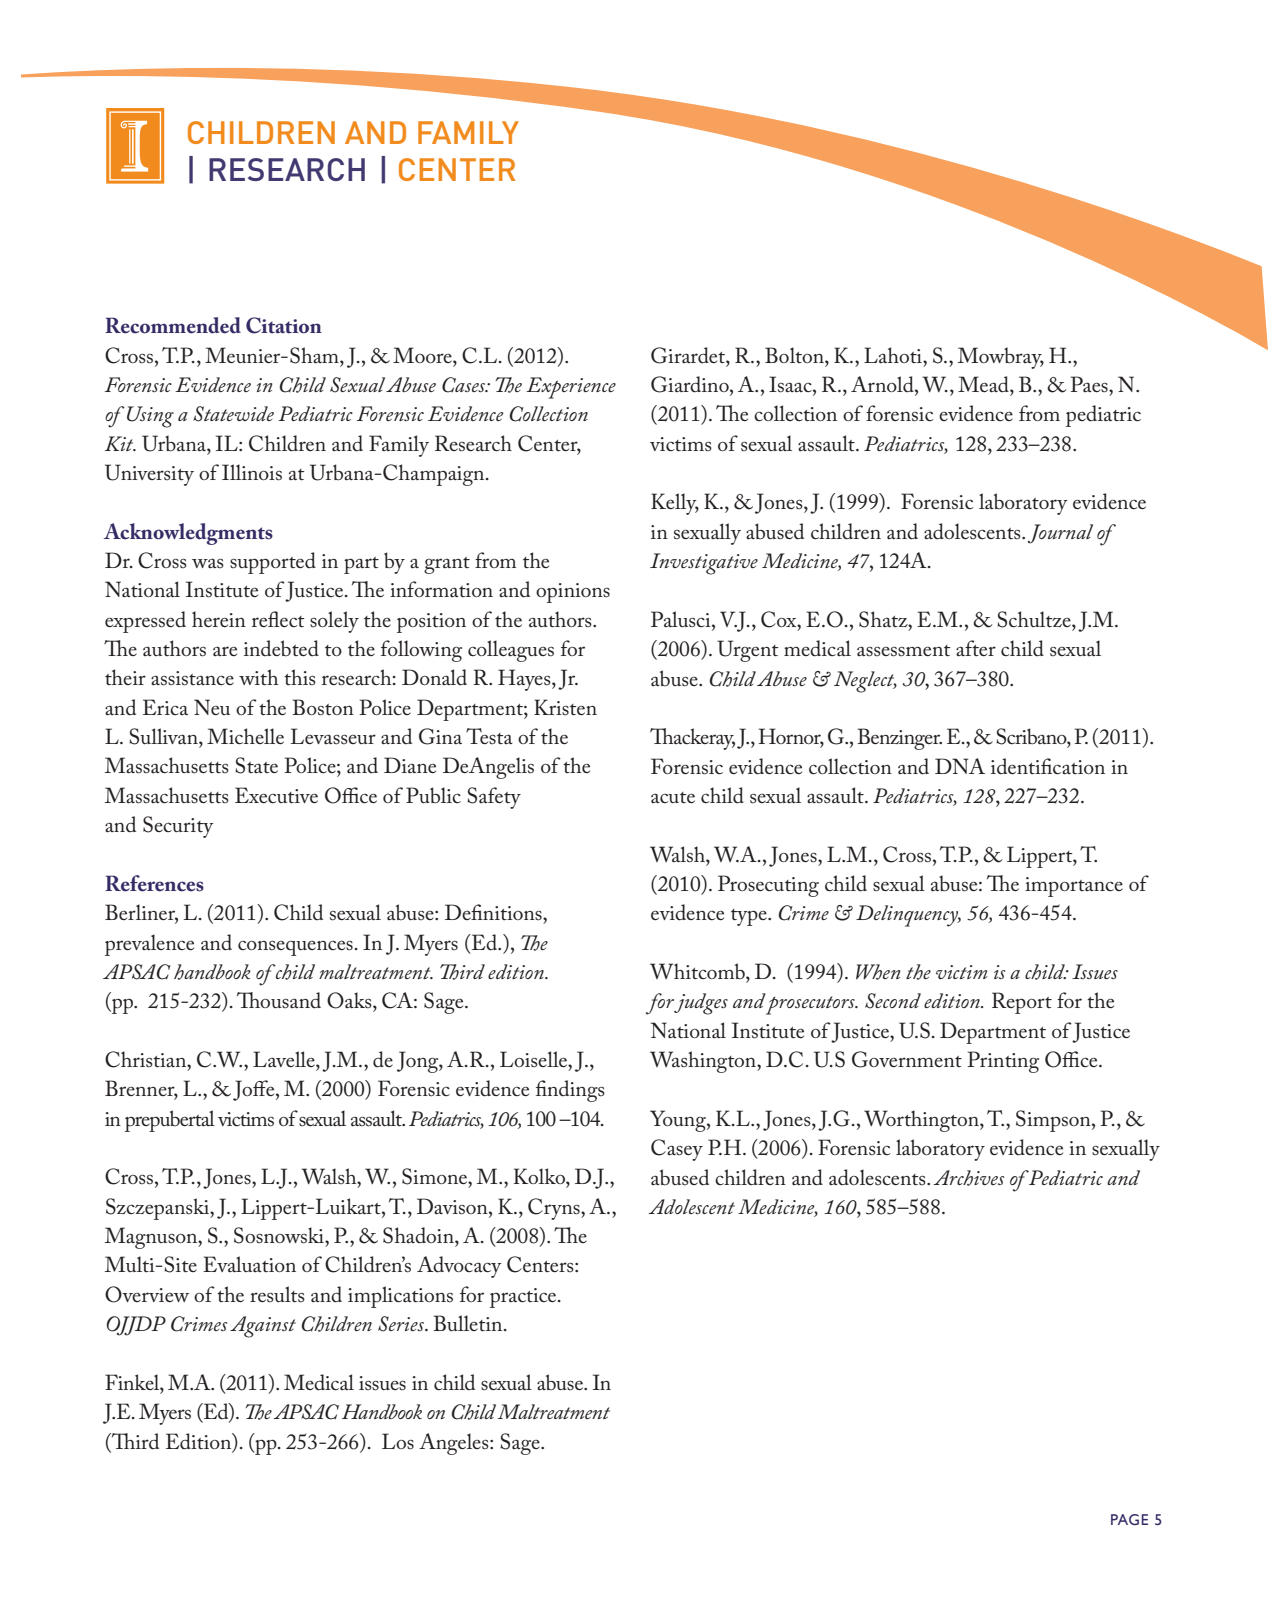 Image resolution: width=1268 pixels, height=1620 pixels. What do you see at coordinates (285, 1059) in the screenshot?
I see `Lavelle` at bounding box center [285, 1059].
